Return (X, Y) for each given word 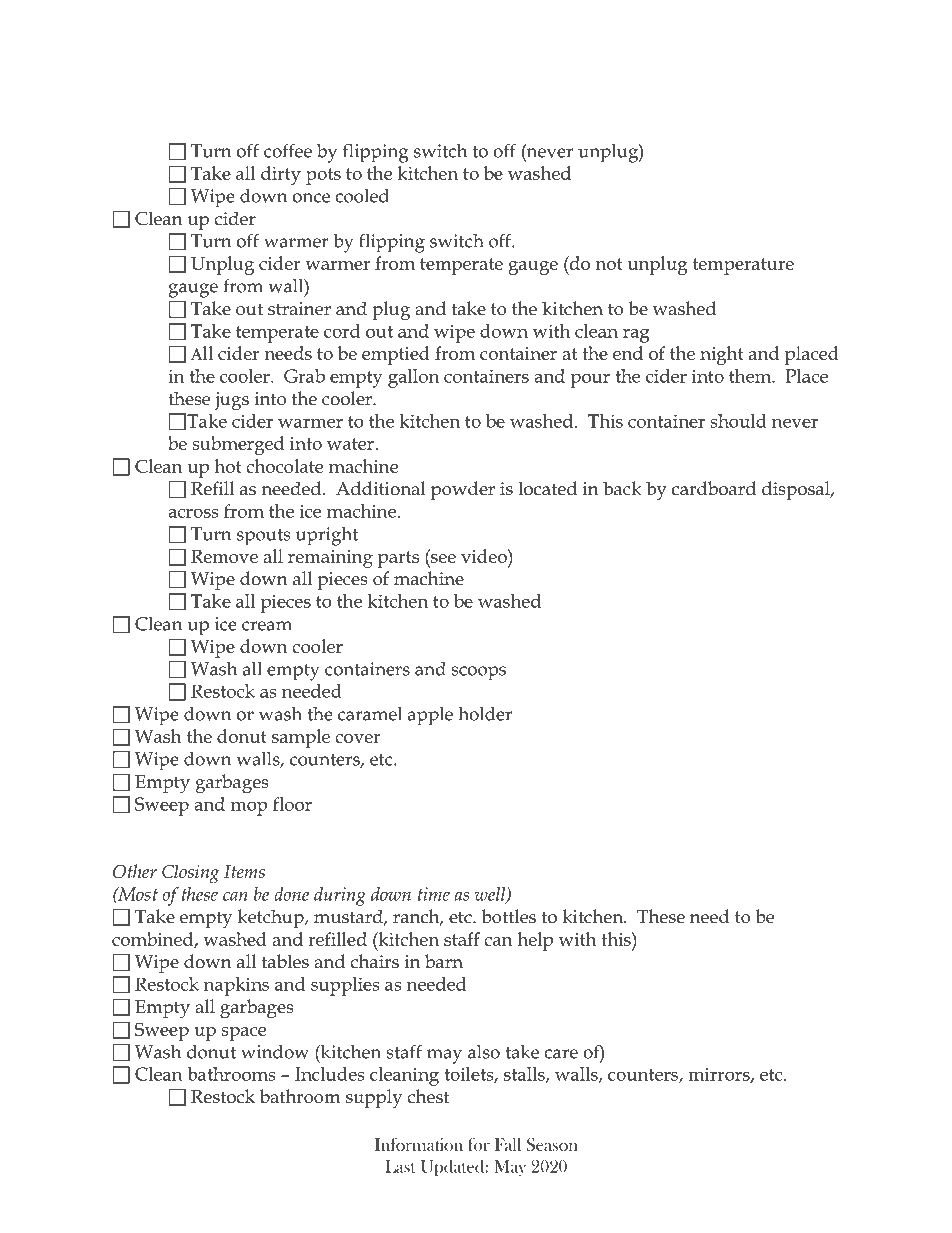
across (193, 513)
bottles (508, 916)
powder (463, 490)
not (609, 264)
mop (249, 808)
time (434, 894)
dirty (281, 175)
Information (419, 1144)
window (275, 1051)
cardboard (714, 488)
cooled (362, 195)
